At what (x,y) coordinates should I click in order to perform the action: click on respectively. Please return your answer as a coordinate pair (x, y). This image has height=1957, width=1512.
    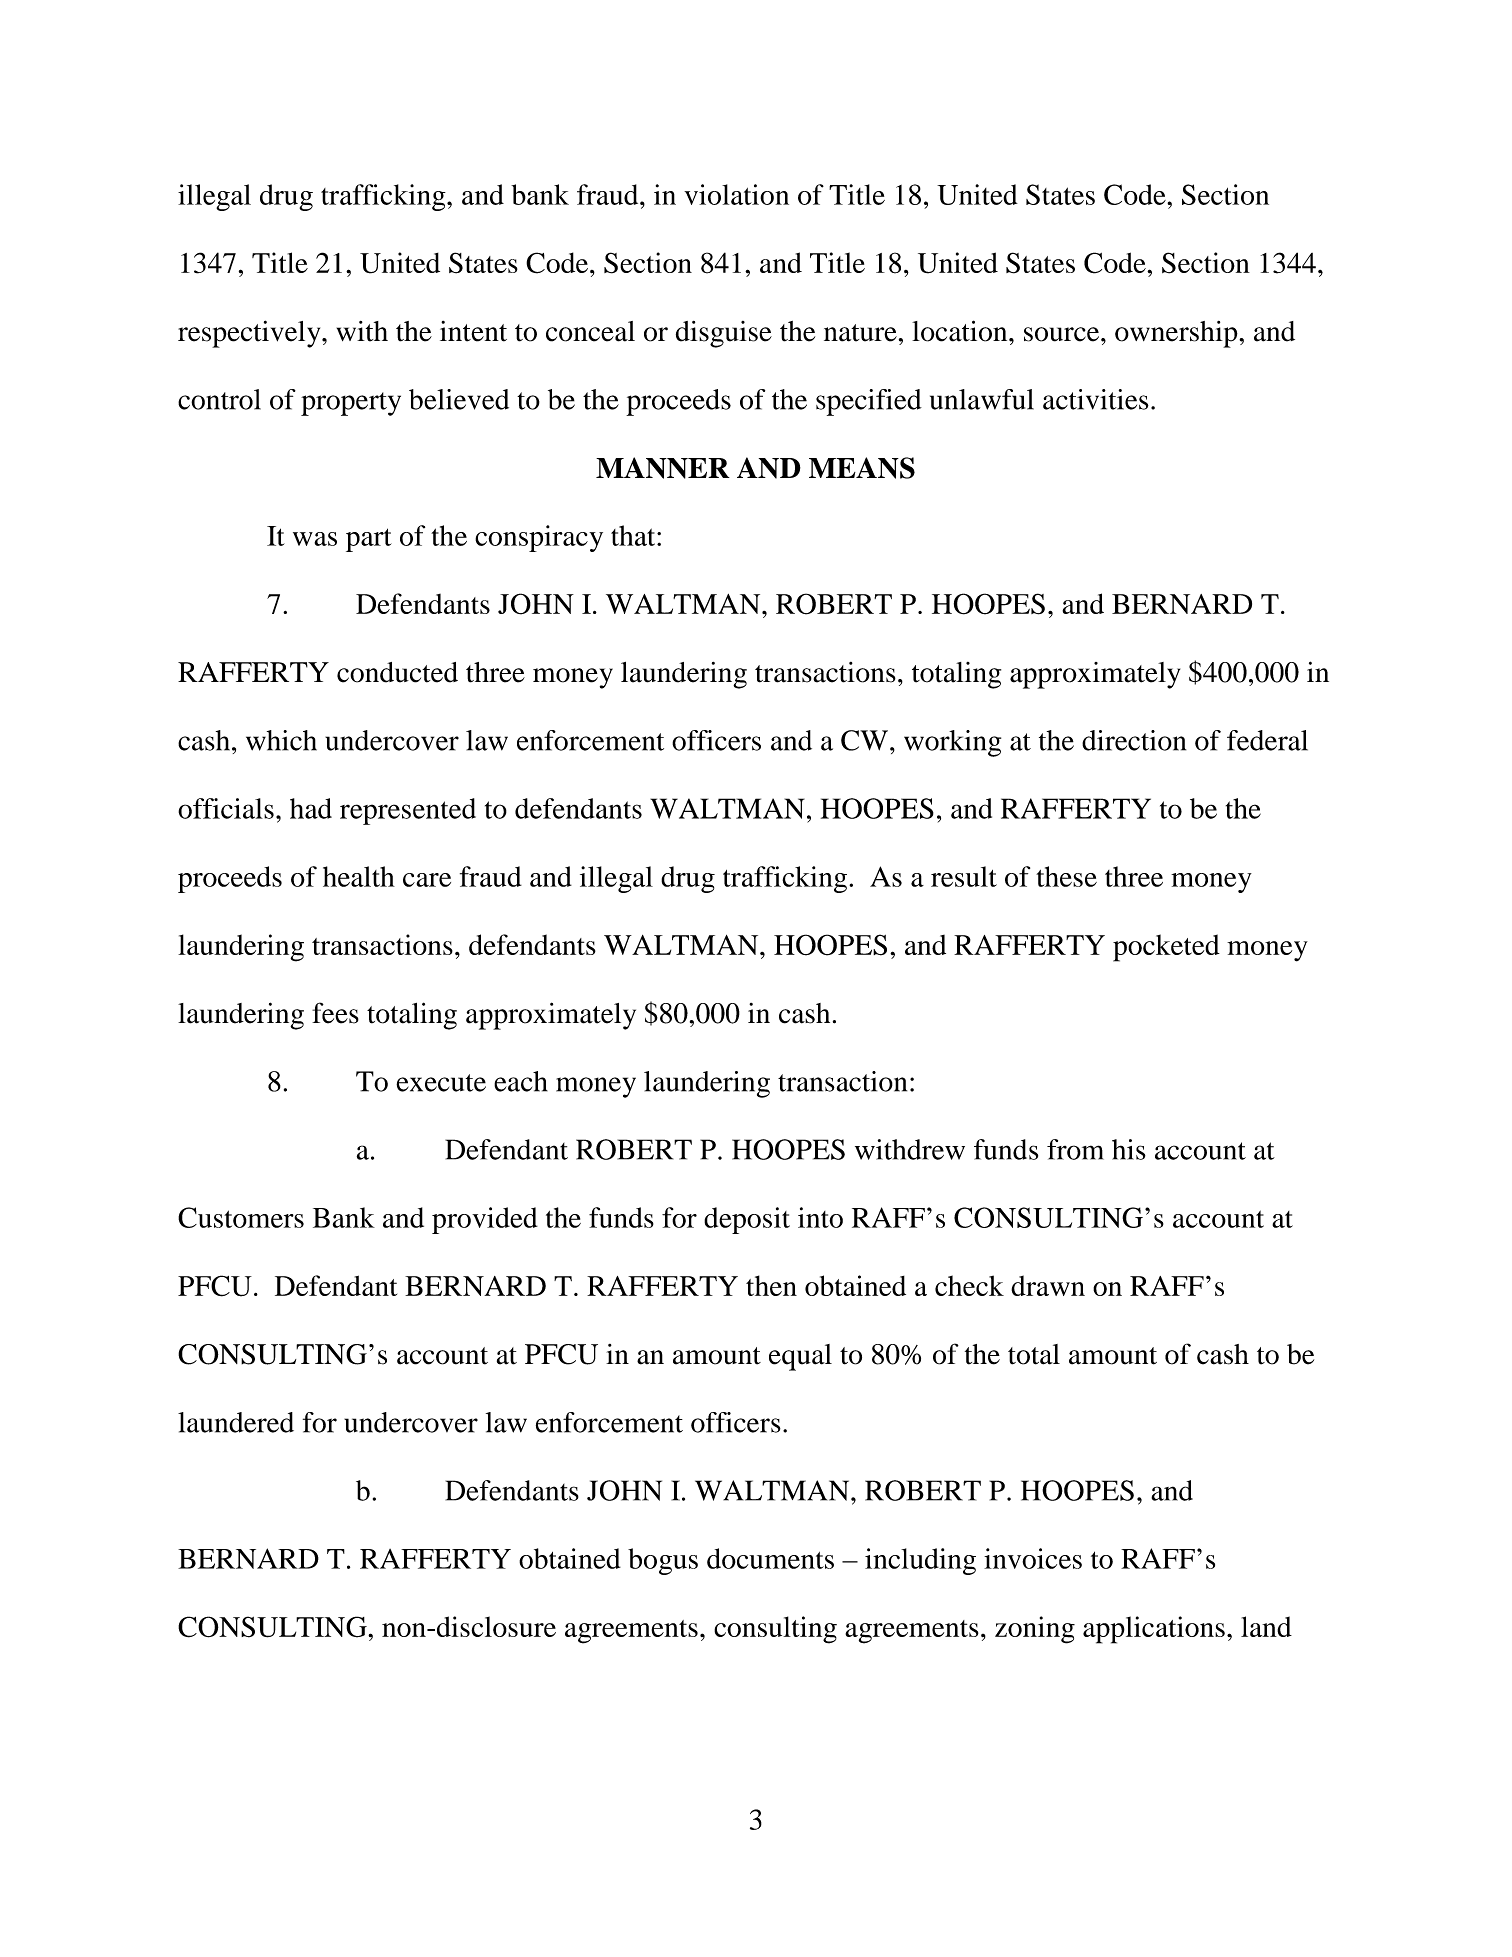
    Looking at the image, I should click on (250, 334).
